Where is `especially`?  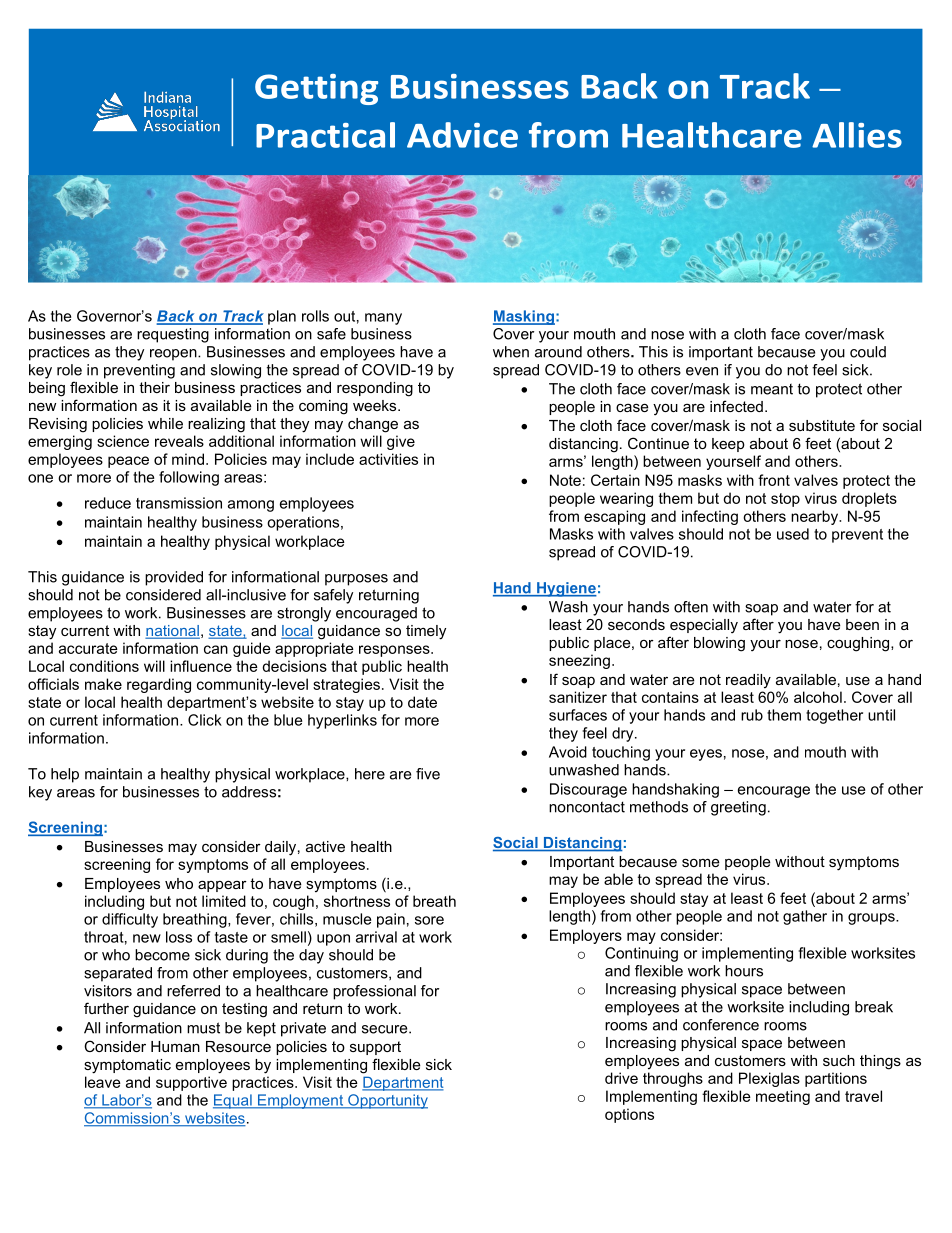 especially is located at coordinates (704, 626).
